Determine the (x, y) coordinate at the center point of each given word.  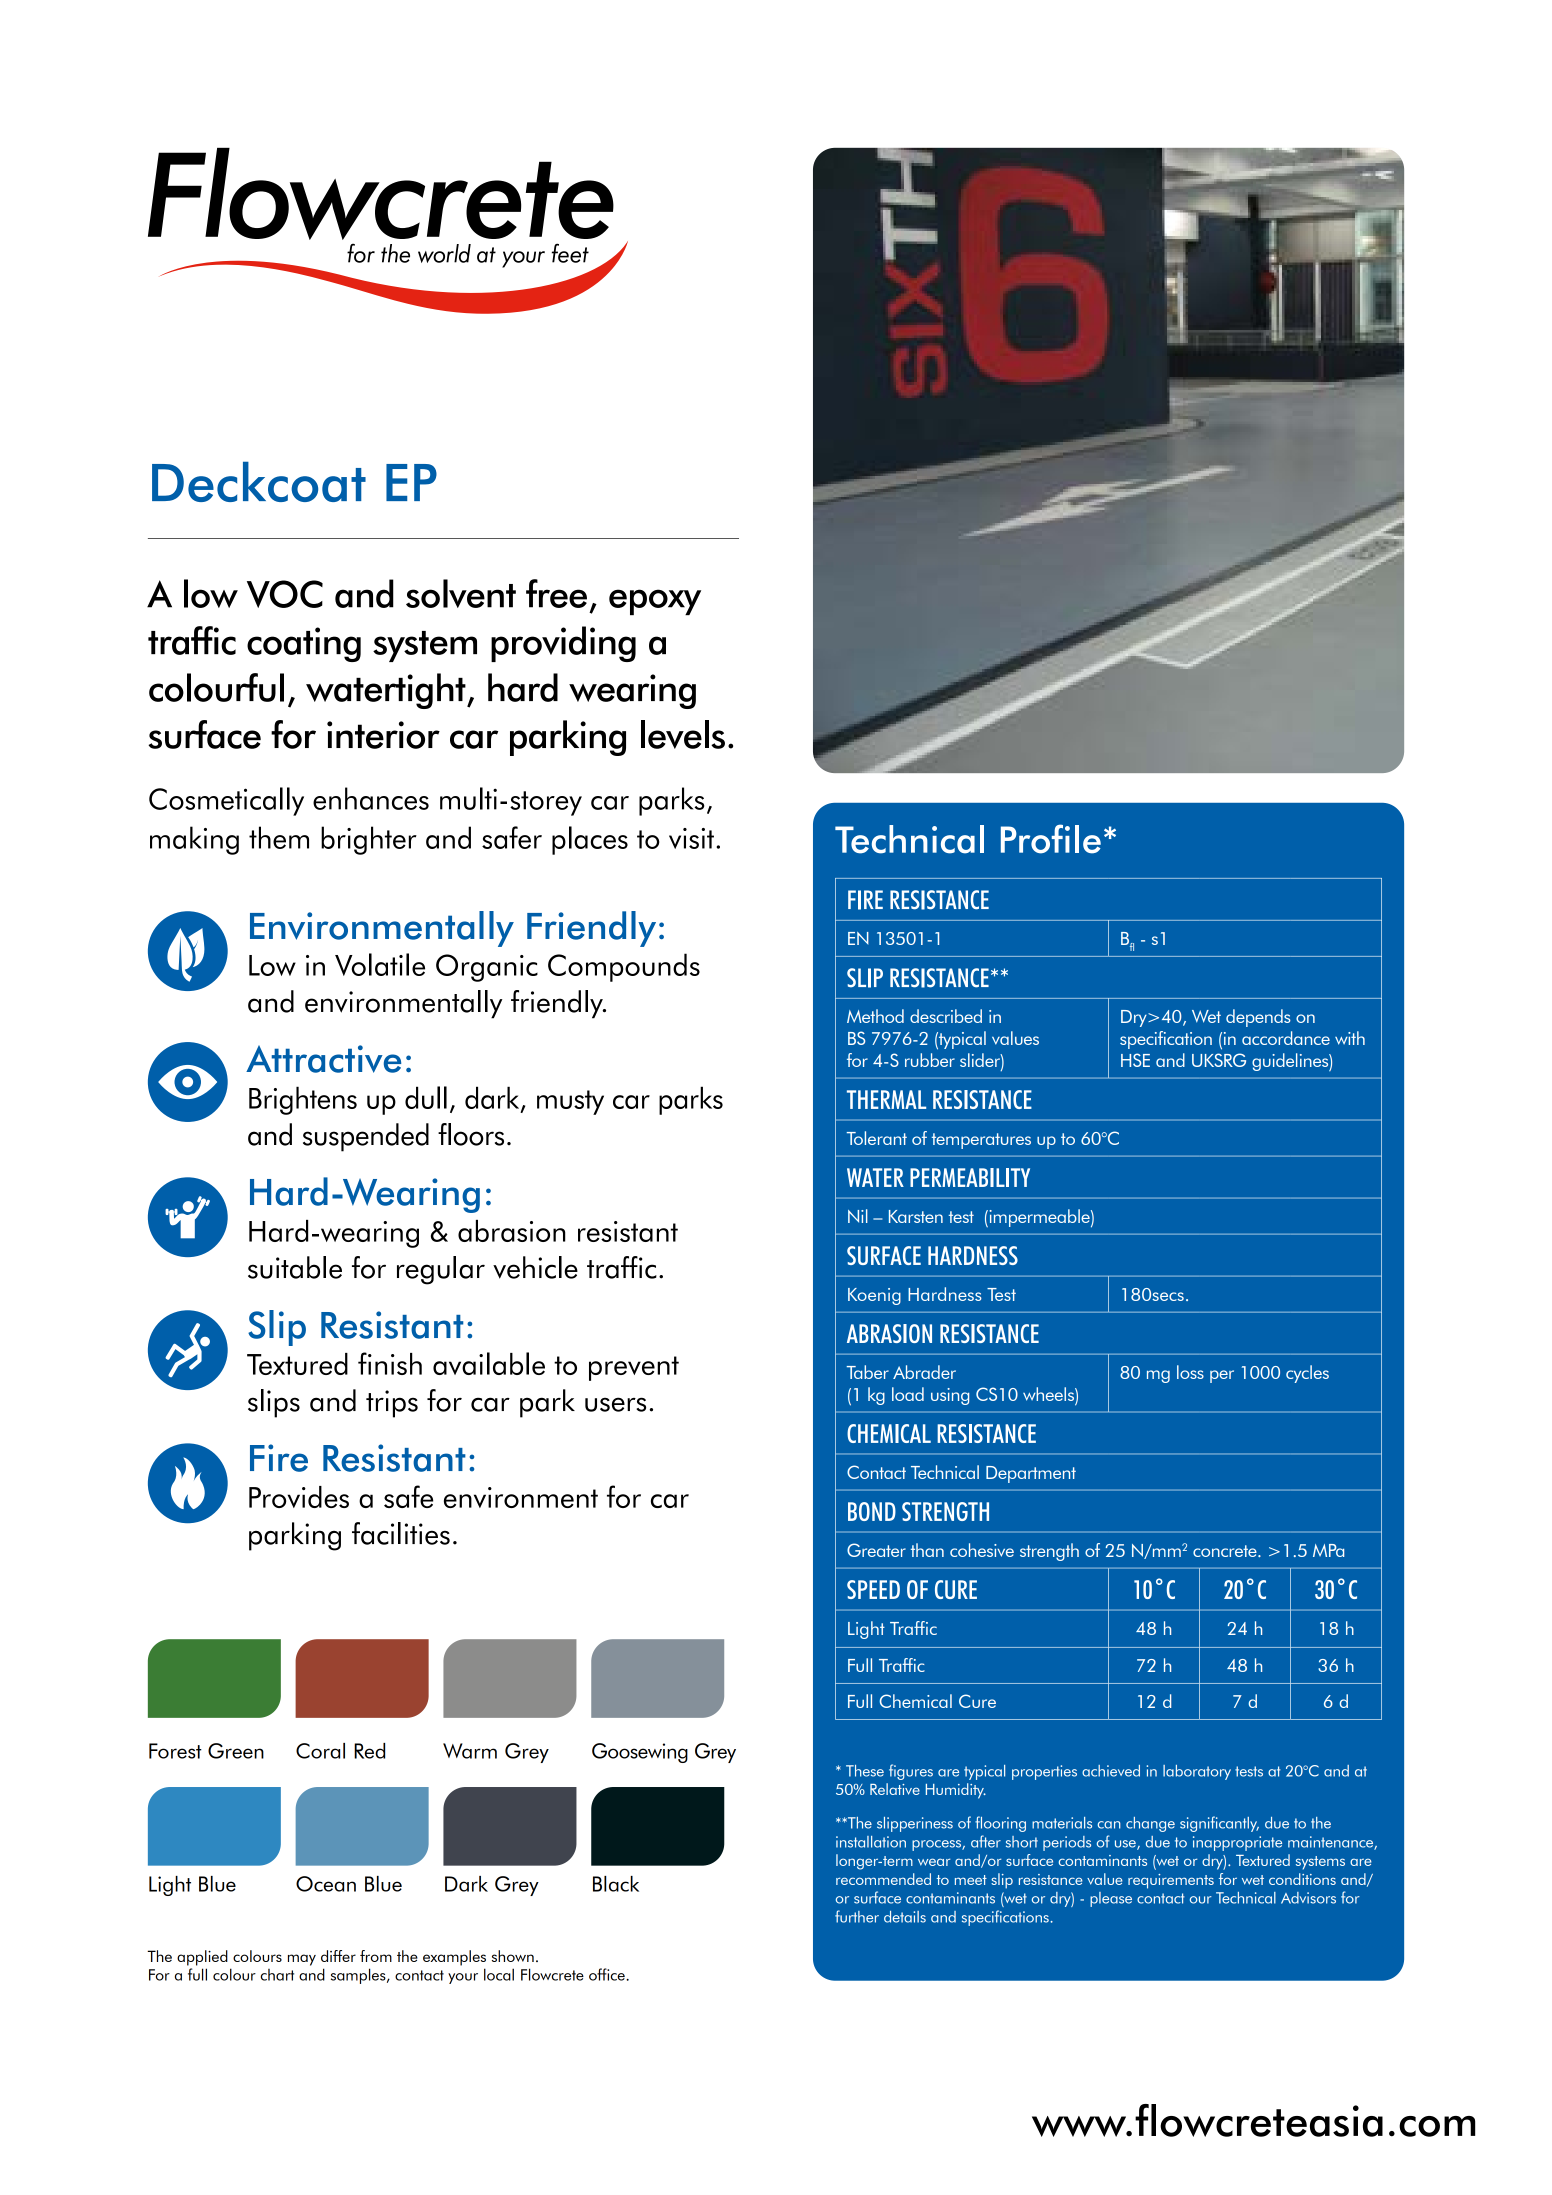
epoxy (655, 602)
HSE (1135, 1060)
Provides (299, 1497)
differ (338, 1956)
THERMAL (886, 1099)
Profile (1051, 839)
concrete (1226, 1551)
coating (304, 644)
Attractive (323, 1059)
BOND (872, 1511)
